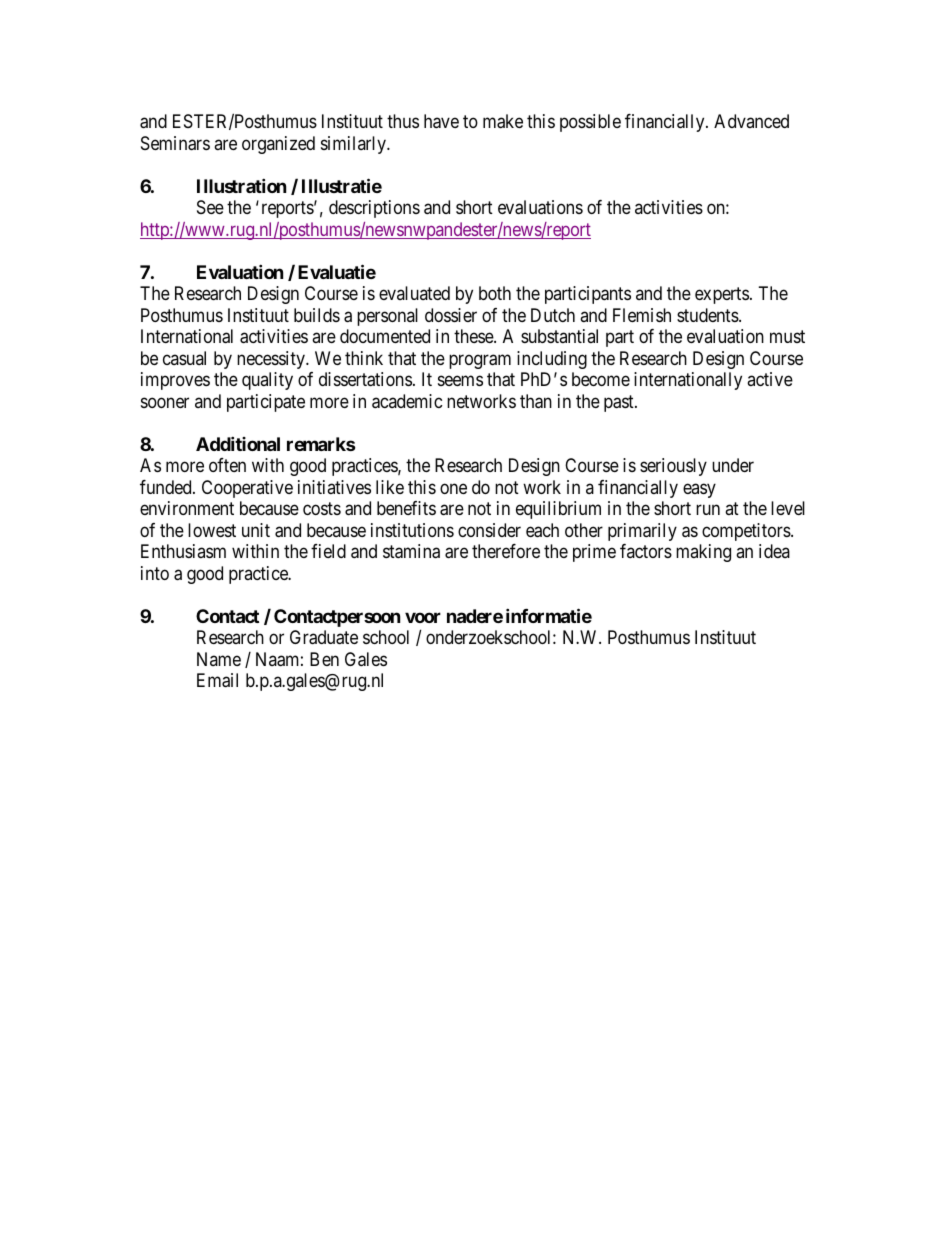  Describe the element at coordinates (219, 659) in the image. I see `Name` at that location.
